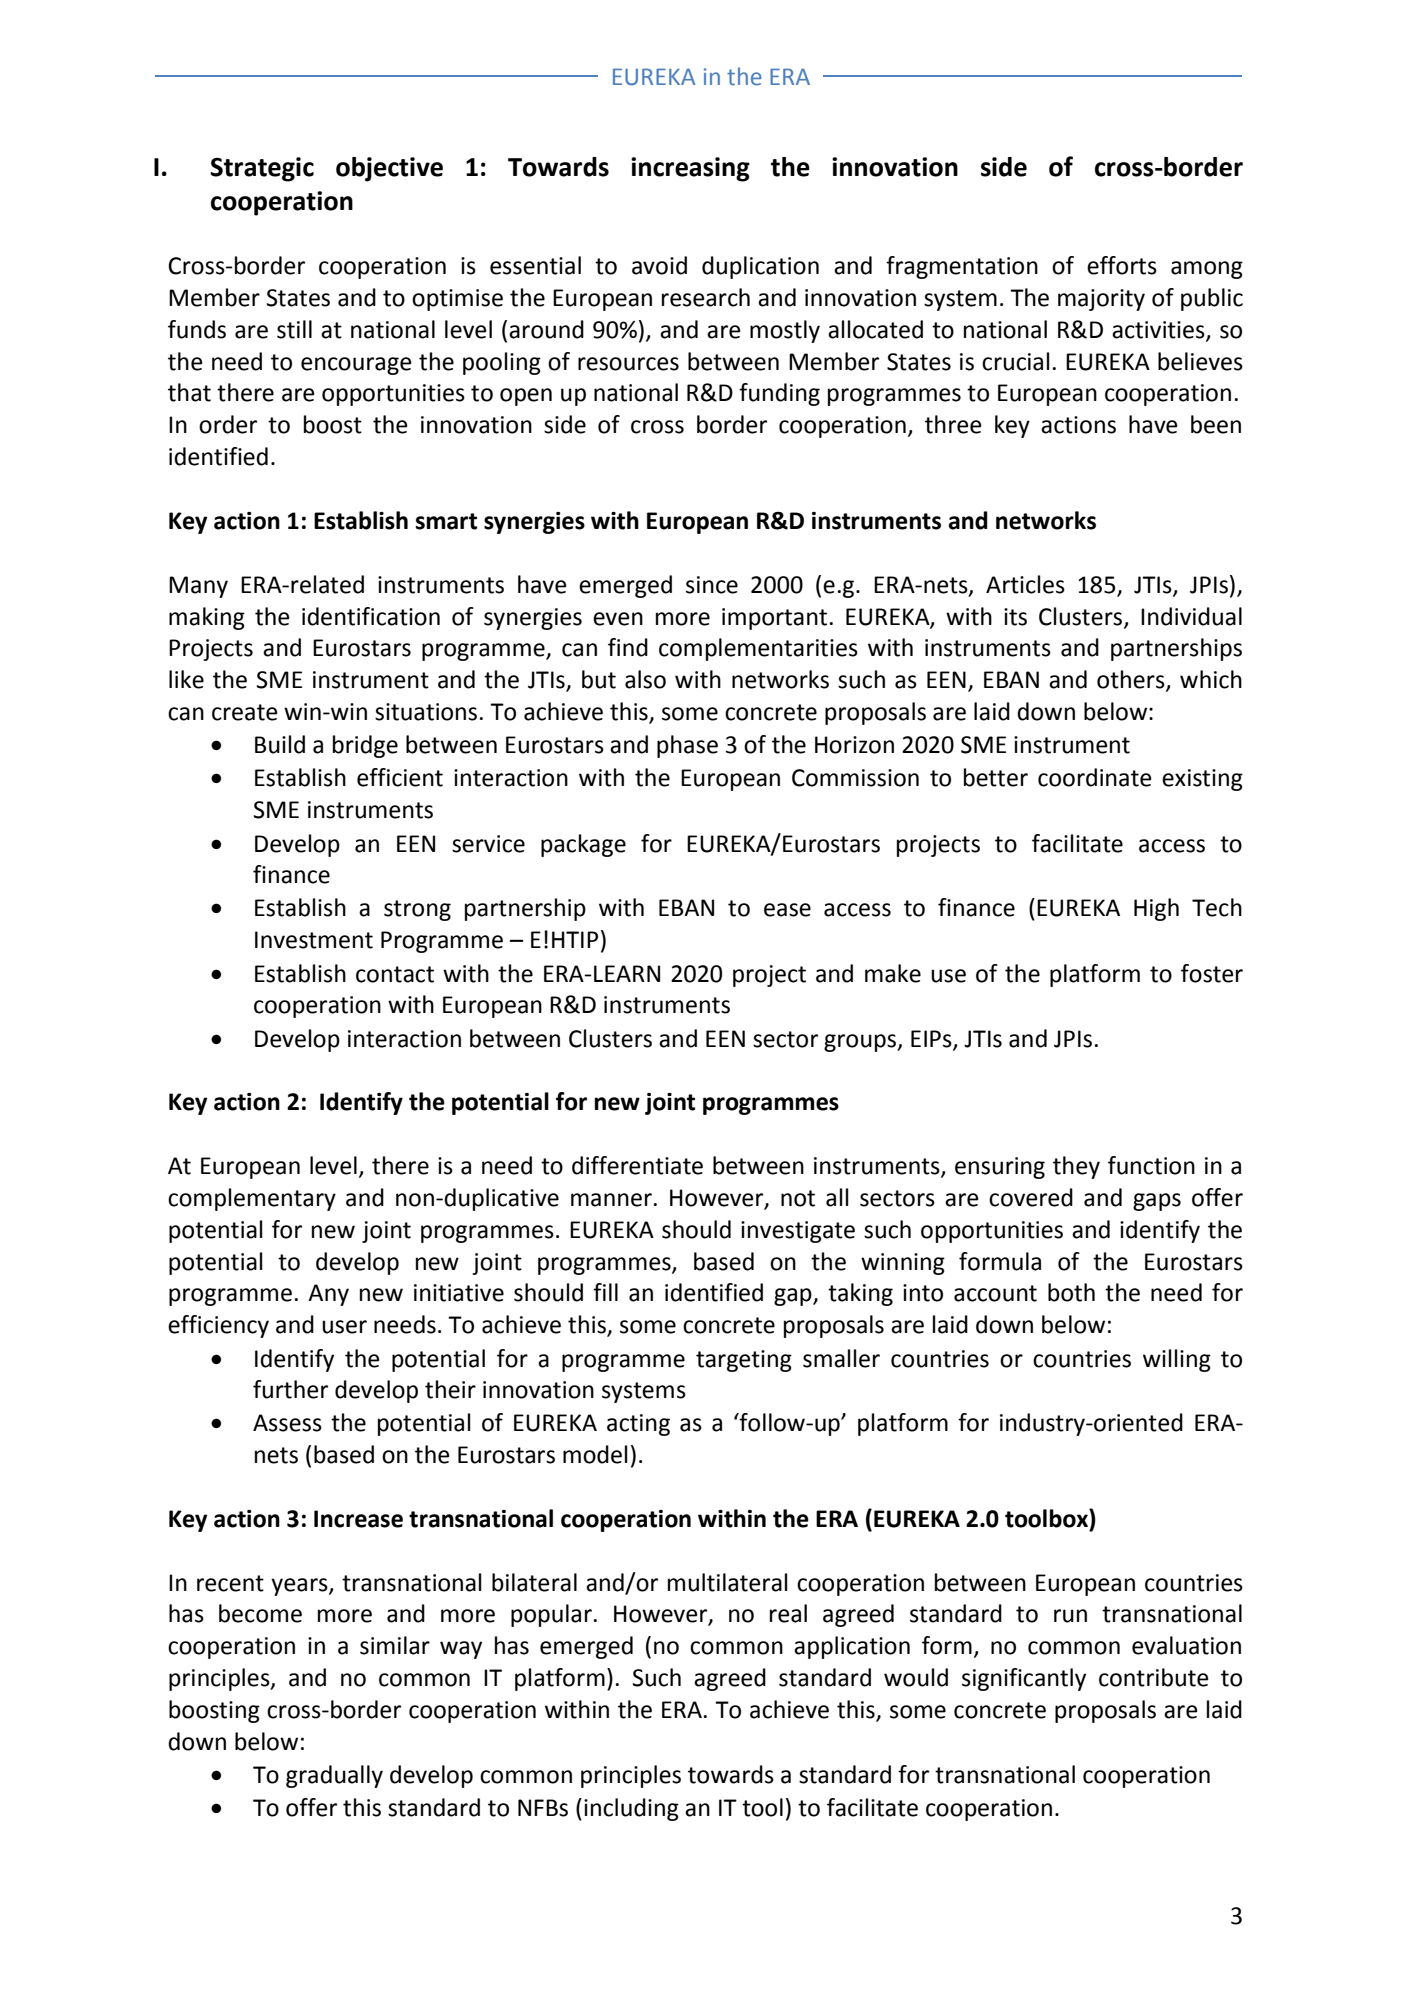 This screenshot has width=1411, height=1996. Describe the element at coordinates (1095, 777) in the screenshot. I see `coordinate` at that location.
